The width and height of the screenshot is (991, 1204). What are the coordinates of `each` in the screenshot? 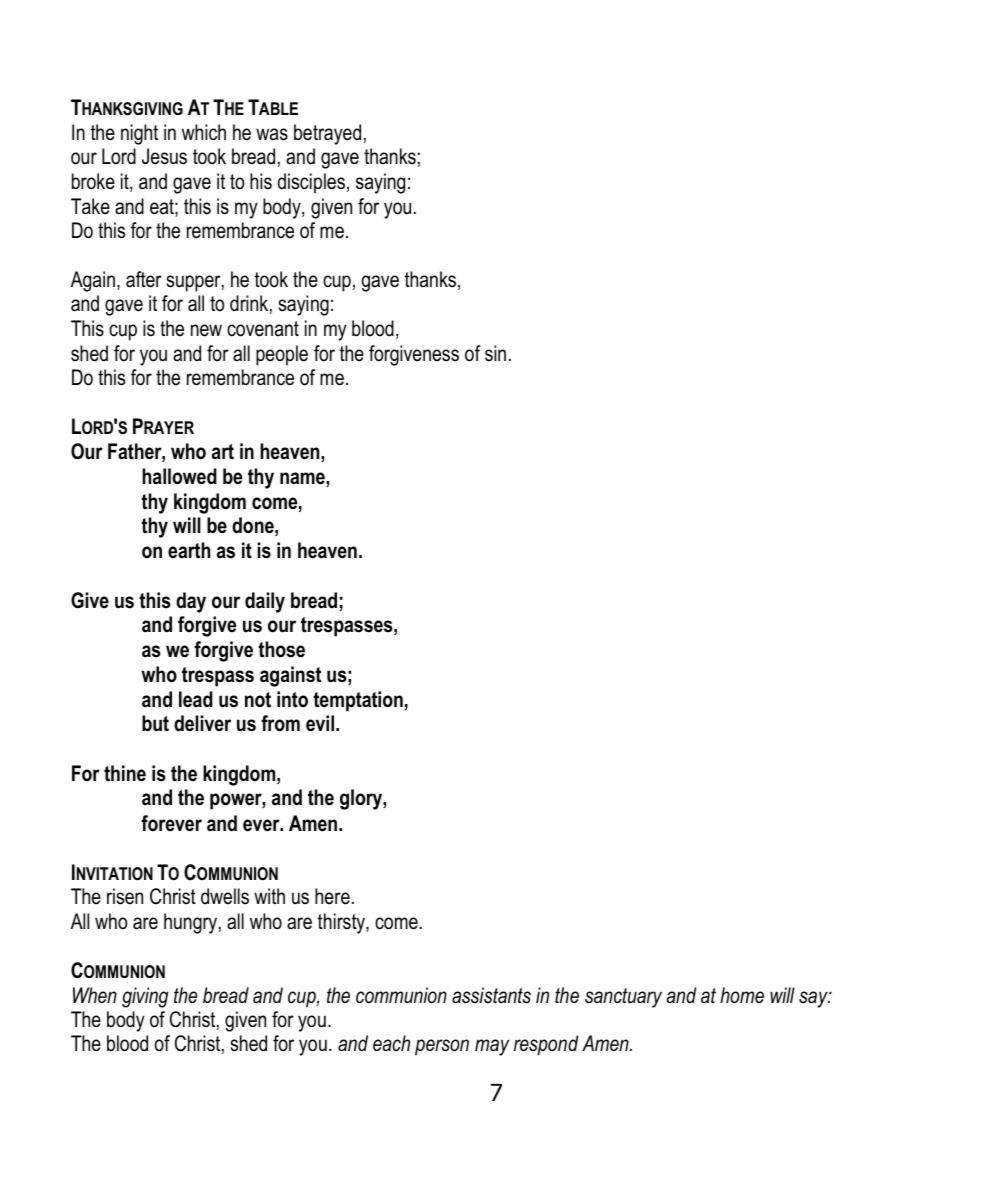 It's located at (391, 1043).
